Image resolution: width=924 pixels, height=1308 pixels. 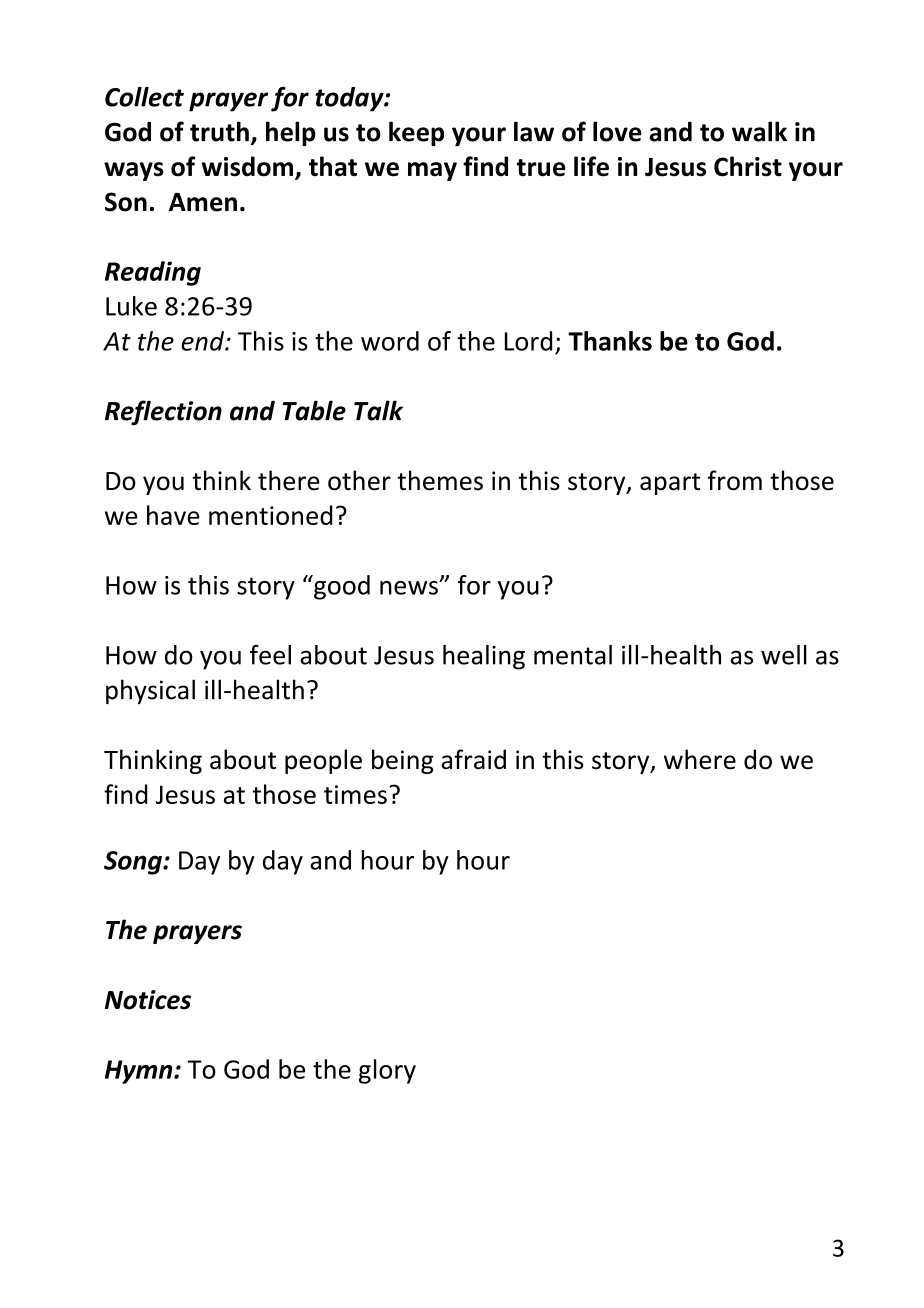 What do you see at coordinates (390, 341) in the screenshot?
I see `word` at bounding box center [390, 341].
